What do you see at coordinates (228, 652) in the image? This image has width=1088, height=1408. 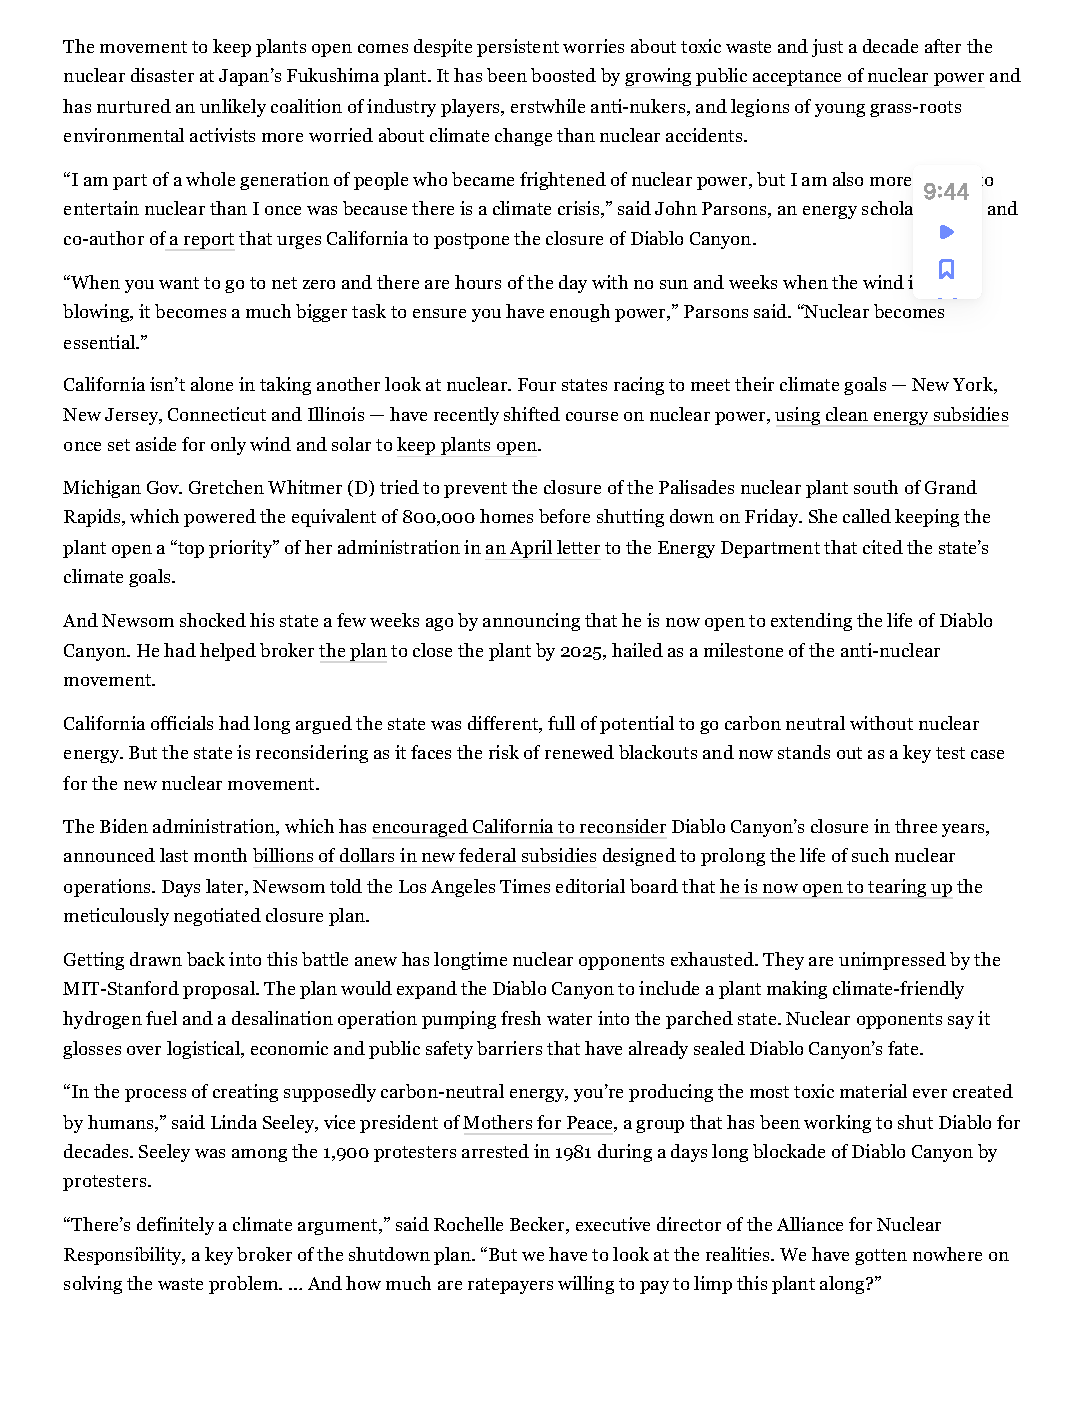 I see `helped` at bounding box center [228, 652].
